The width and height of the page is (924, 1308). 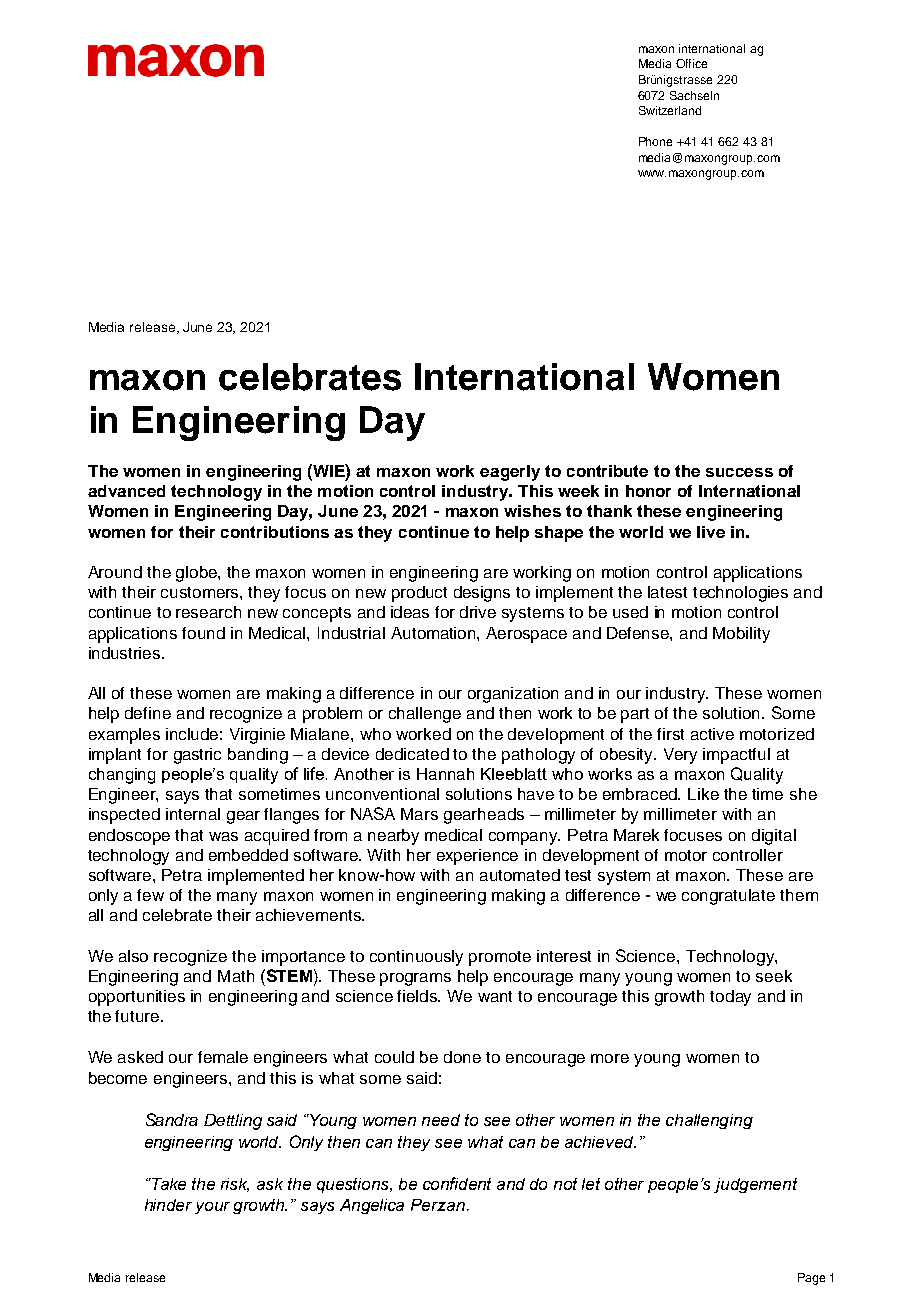 I want to click on your, so click(x=212, y=1208).
